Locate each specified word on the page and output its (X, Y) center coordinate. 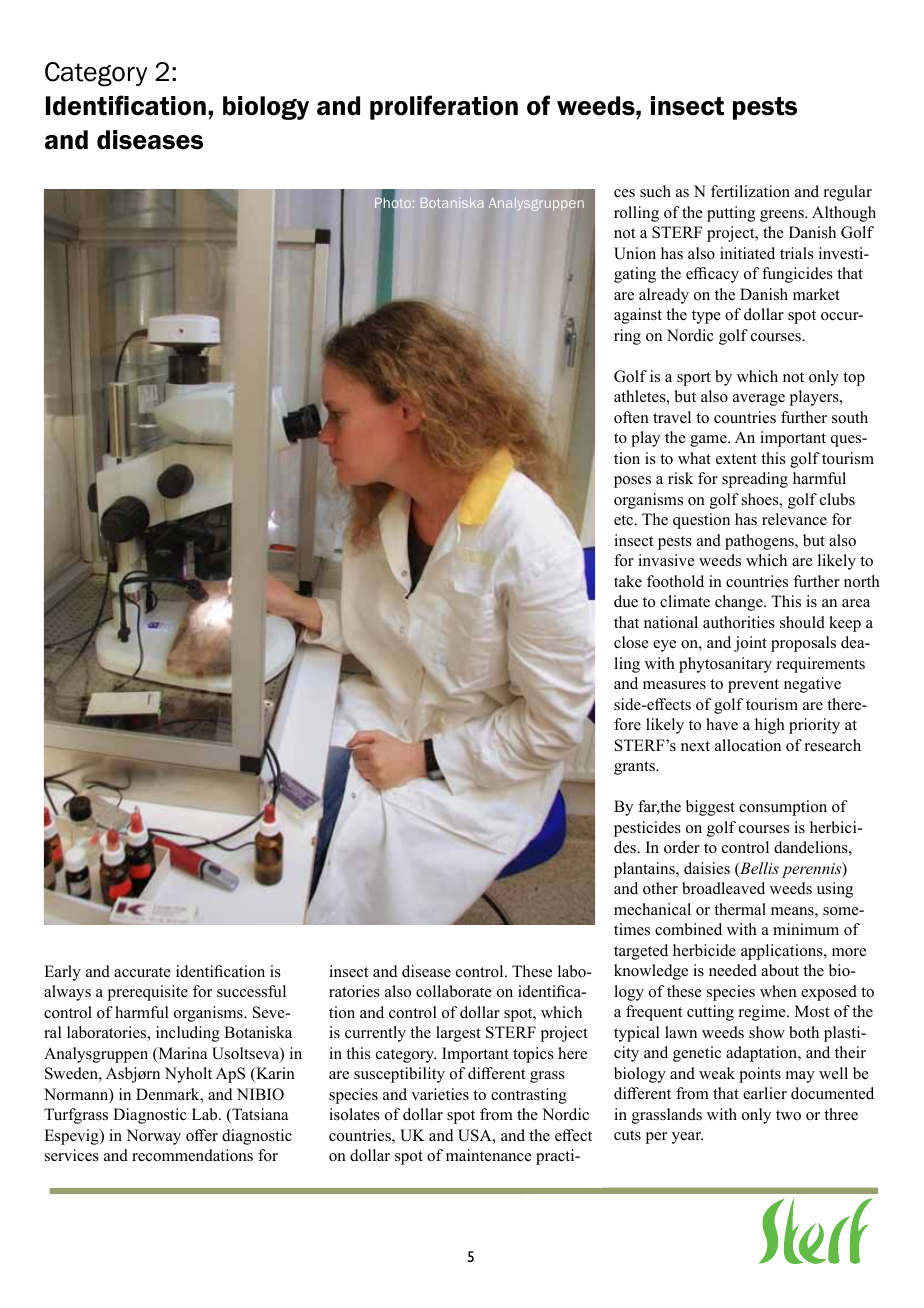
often (631, 417)
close (631, 642)
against (638, 316)
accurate (142, 972)
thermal (740, 909)
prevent (753, 686)
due (626, 601)
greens (783, 216)
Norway (153, 1137)
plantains (645, 870)
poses (632, 482)
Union (635, 253)
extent (736, 459)
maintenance (489, 1155)
